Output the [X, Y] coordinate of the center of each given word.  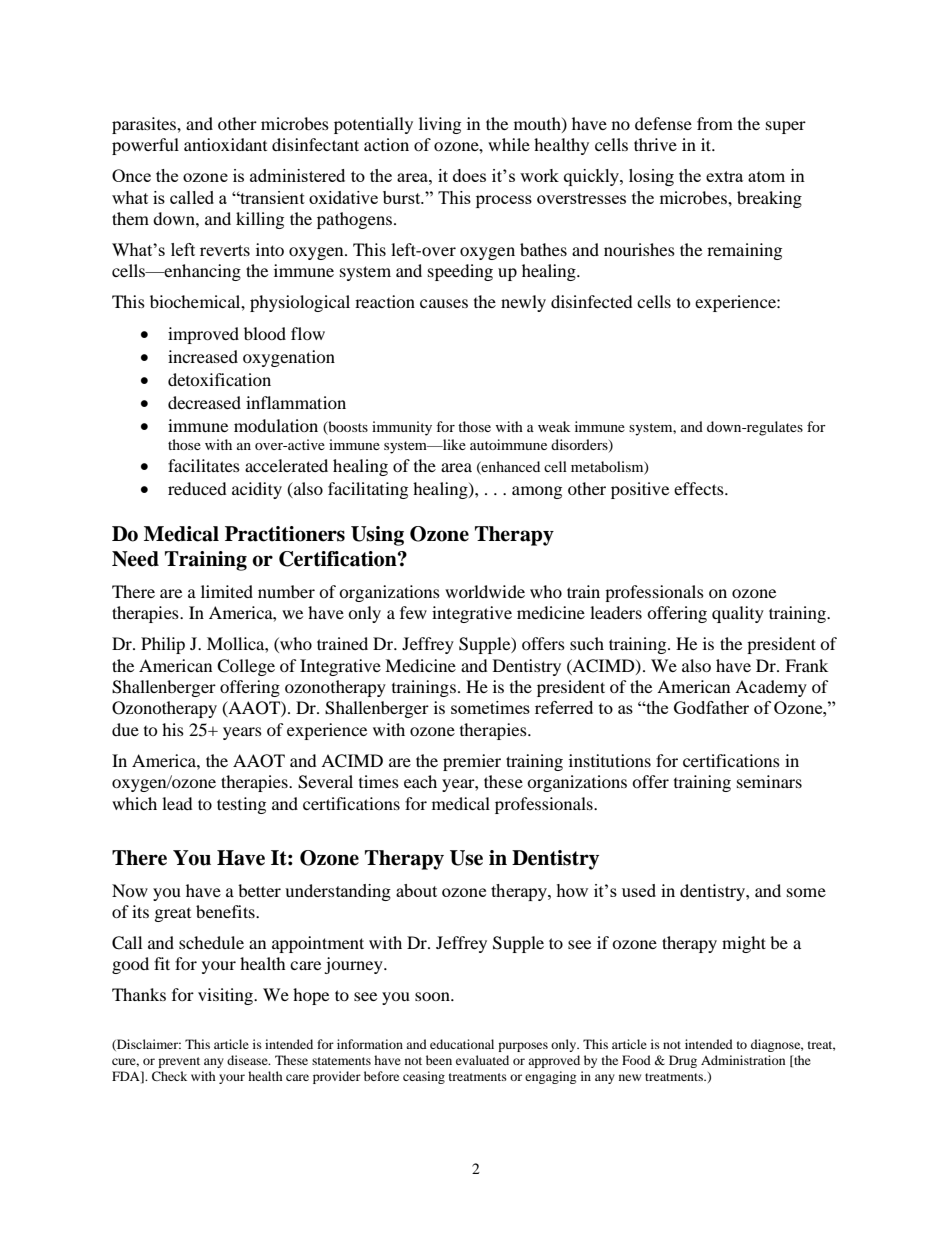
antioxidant [225, 144]
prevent [179, 1062]
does [469, 175]
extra [724, 176]
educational [462, 1044]
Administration [743, 1060]
